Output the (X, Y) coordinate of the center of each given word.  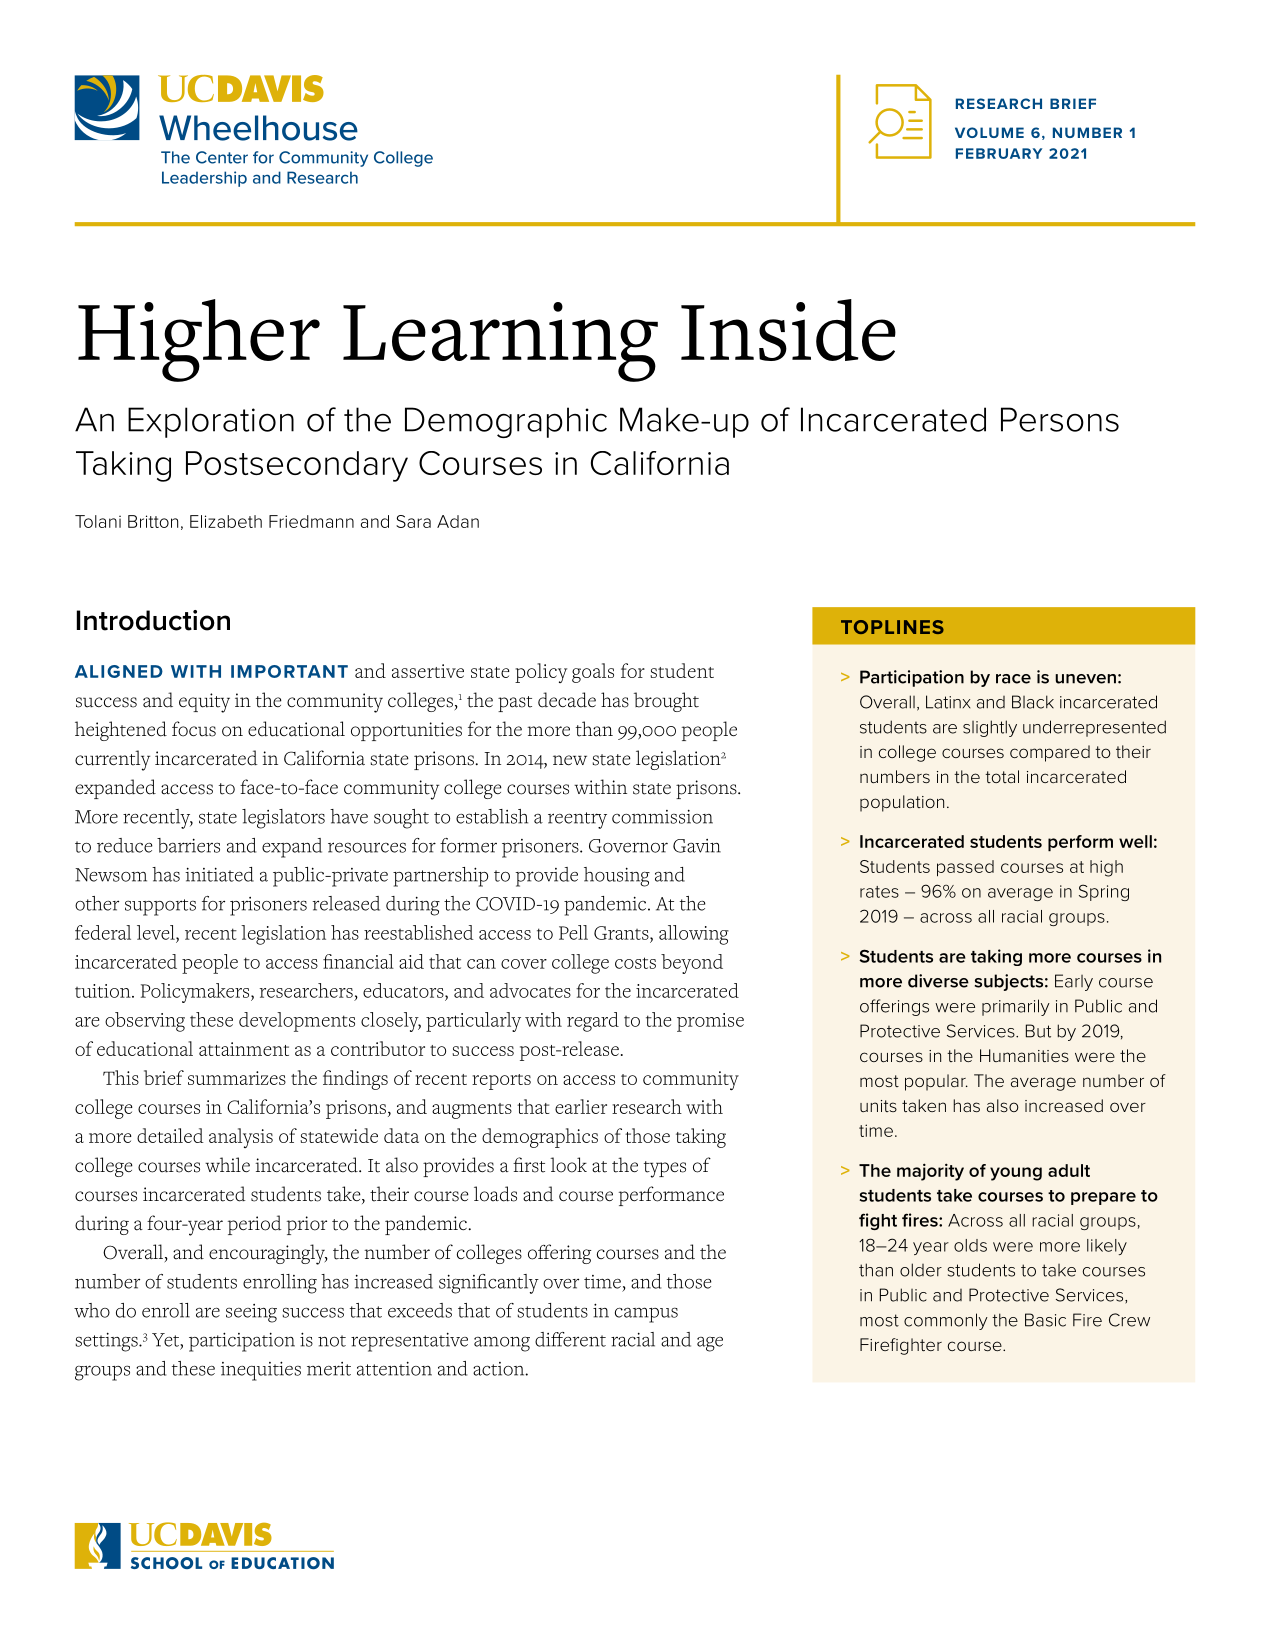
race (1013, 679)
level (157, 932)
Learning (500, 342)
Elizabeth (226, 521)
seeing (251, 1313)
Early (1074, 982)
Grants (622, 933)
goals (593, 673)
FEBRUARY (999, 153)
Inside (788, 330)
